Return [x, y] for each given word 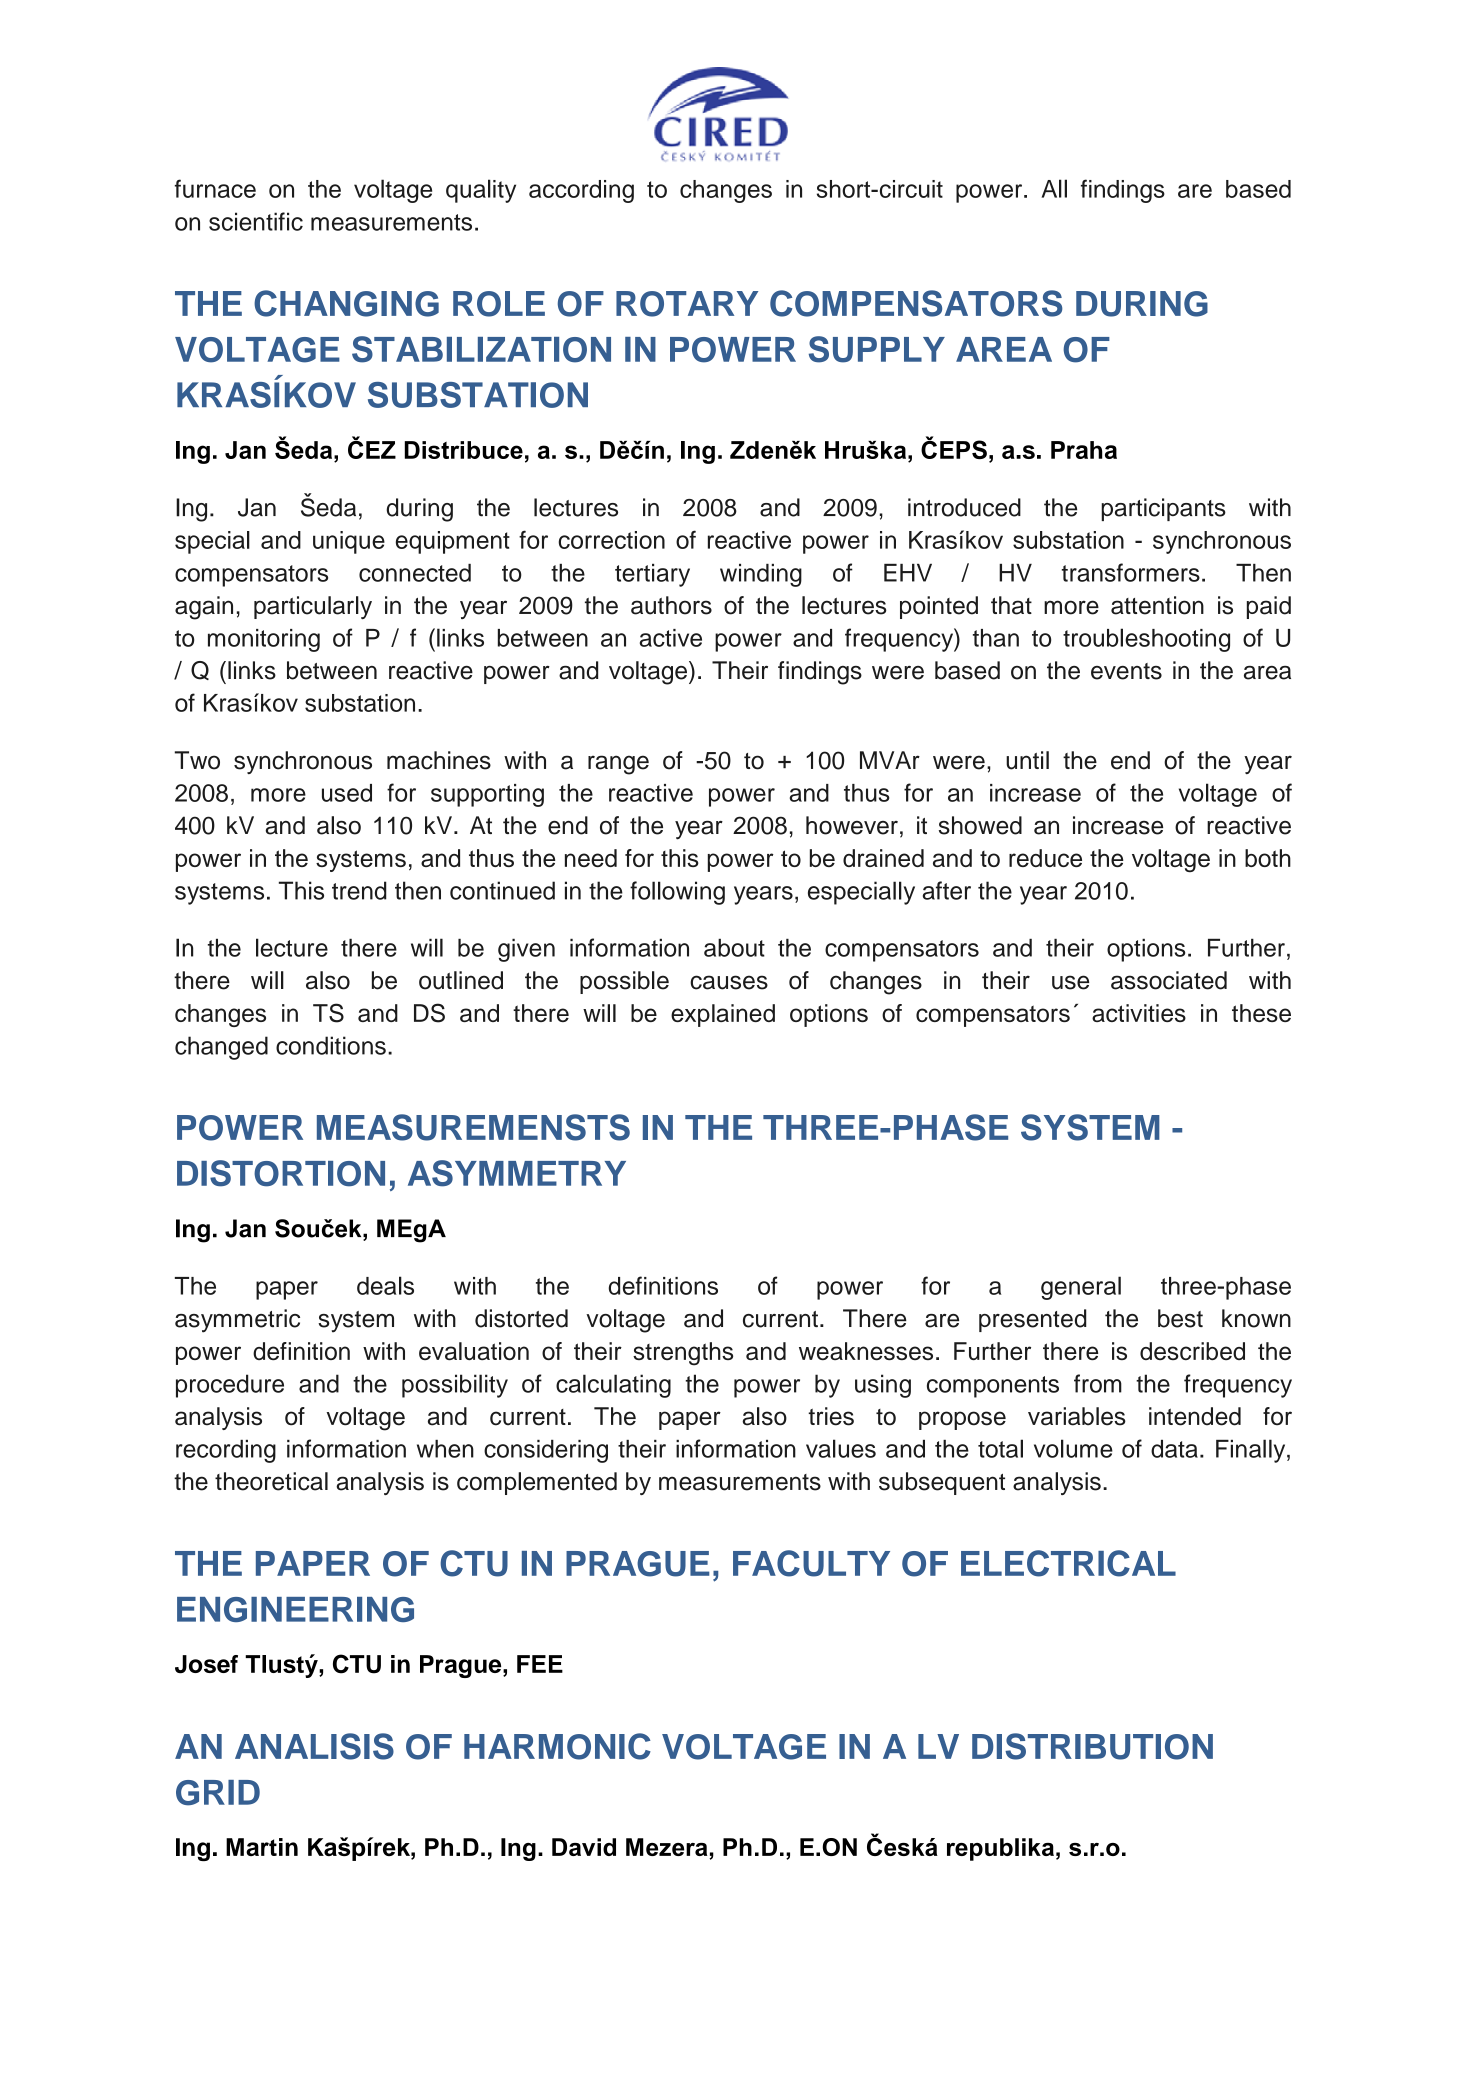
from [1098, 1383]
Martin [262, 1847]
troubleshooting [1146, 640]
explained [723, 1015]
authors [671, 605]
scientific [256, 221]
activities [1139, 1013]
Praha [1084, 450]
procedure [230, 1386]
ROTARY [687, 304]
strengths [683, 1354]
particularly [313, 607]
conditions [331, 1045]
